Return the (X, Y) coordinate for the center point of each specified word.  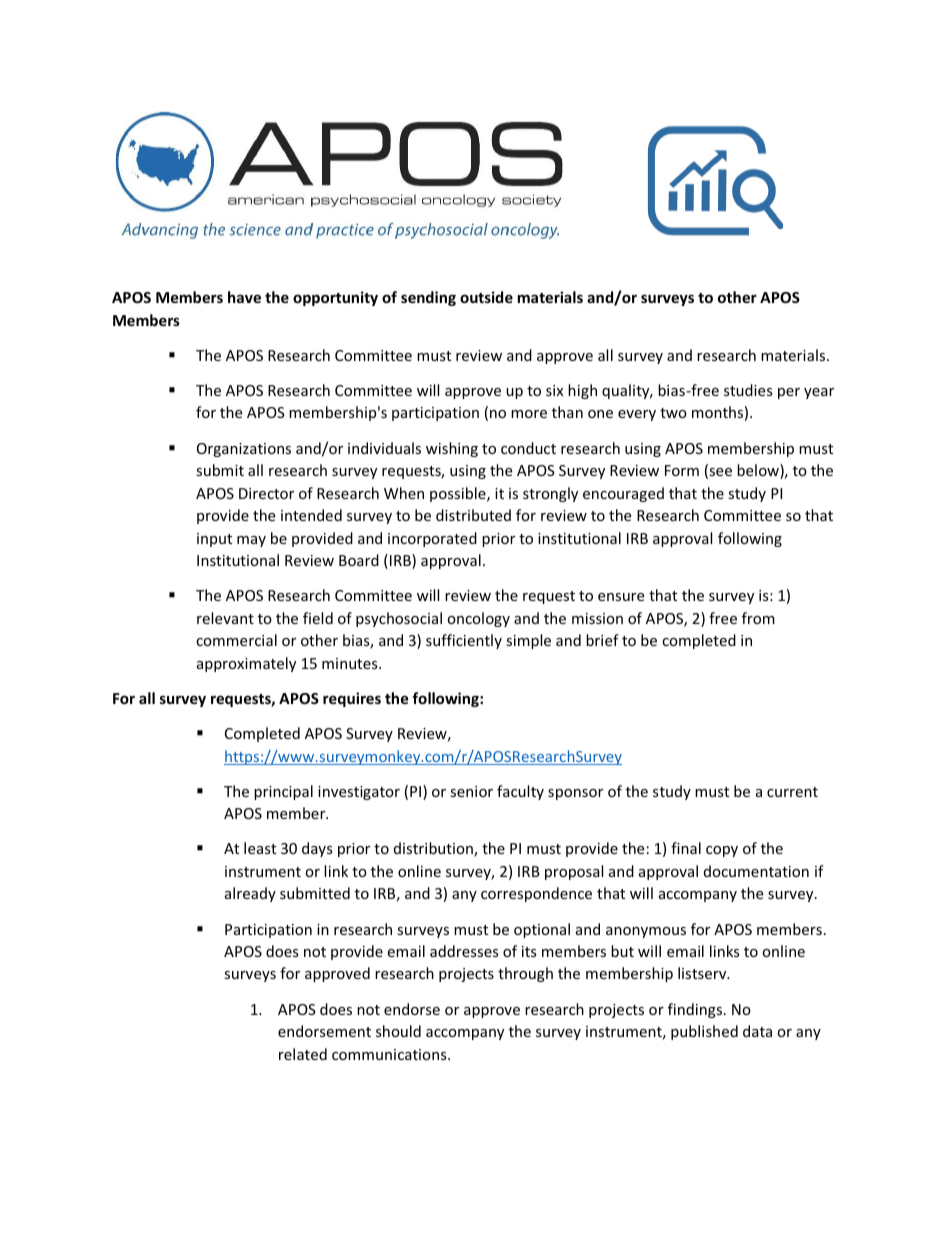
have (244, 297)
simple (528, 641)
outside (486, 297)
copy (722, 851)
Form (682, 470)
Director (266, 493)
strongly (550, 494)
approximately (246, 664)
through (525, 974)
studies (748, 390)
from (758, 618)
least (260, 848)
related (303, 1054)
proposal (574, 872)
